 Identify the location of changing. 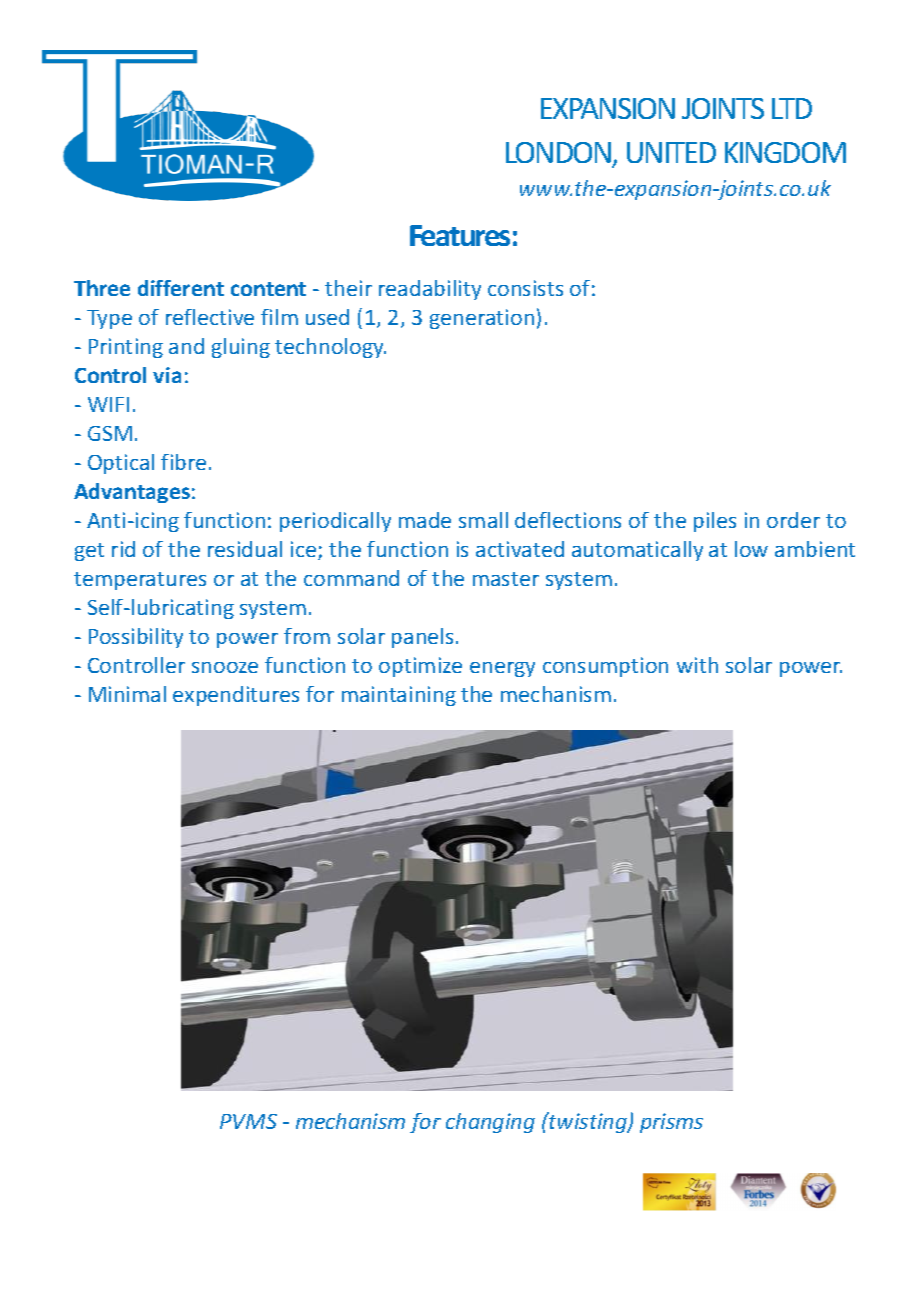
(490, 1123).
